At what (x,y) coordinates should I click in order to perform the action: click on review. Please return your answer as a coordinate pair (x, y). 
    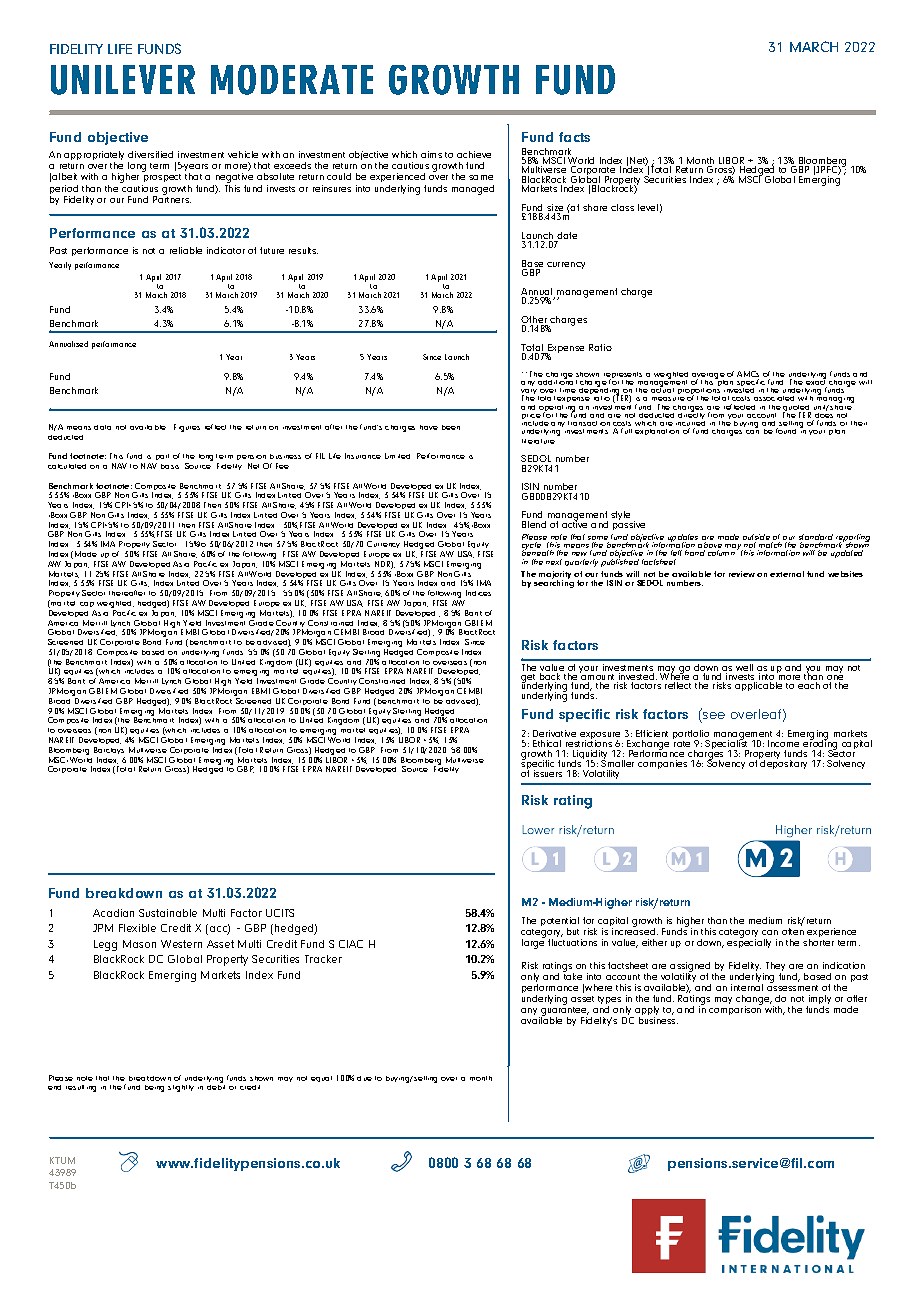
    Looking at the image, I should click on (742, 574).
